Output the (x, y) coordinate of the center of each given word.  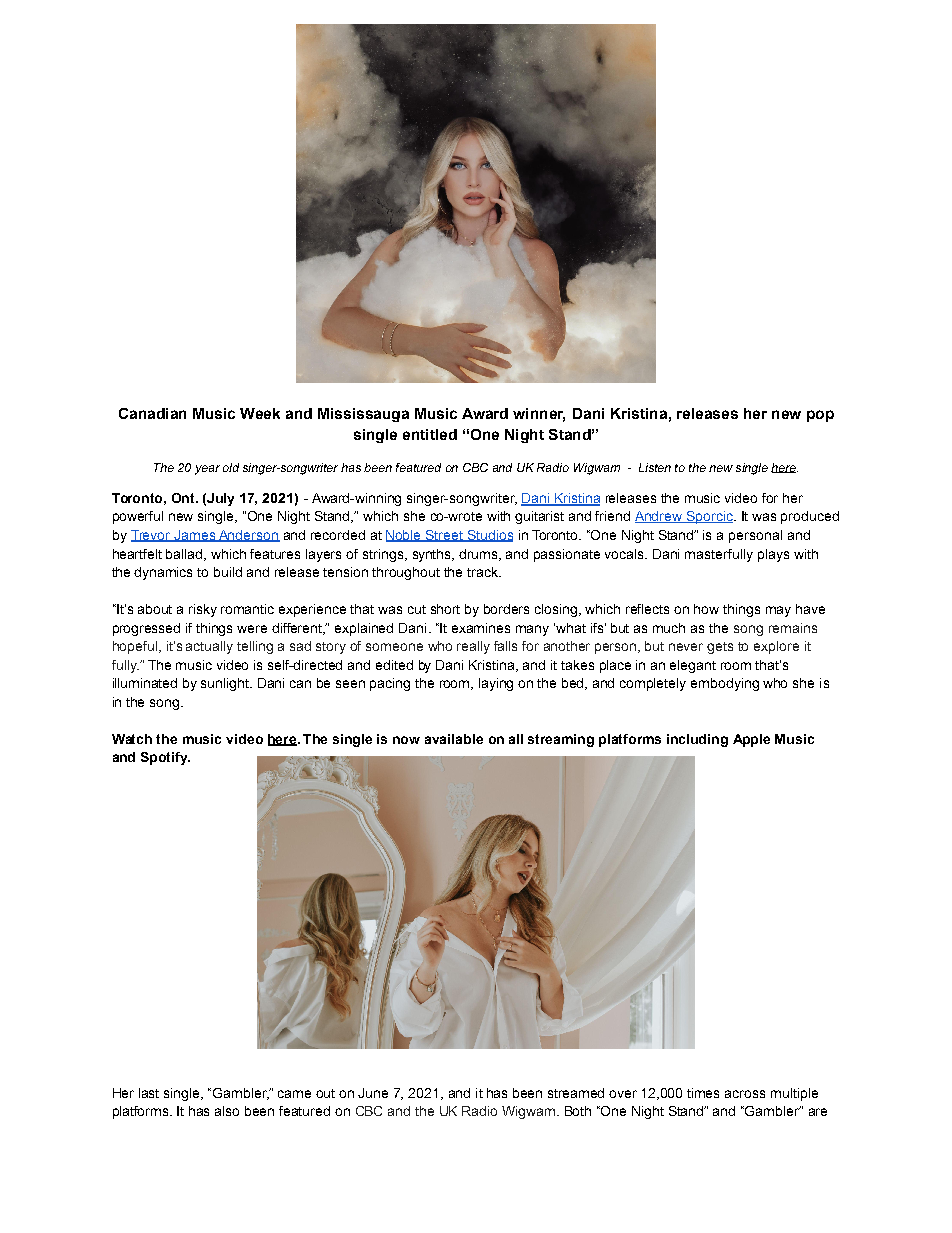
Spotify (165, 758)
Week (260, 413)
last (149, 1093)
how (706, 609)
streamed (576, 1093)
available (454, 739)
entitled (430, 434)
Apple (751, 740)
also (227, 1111)
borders (506, 609)
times (703, 1093)
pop (820, 416)
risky (203, 610)
